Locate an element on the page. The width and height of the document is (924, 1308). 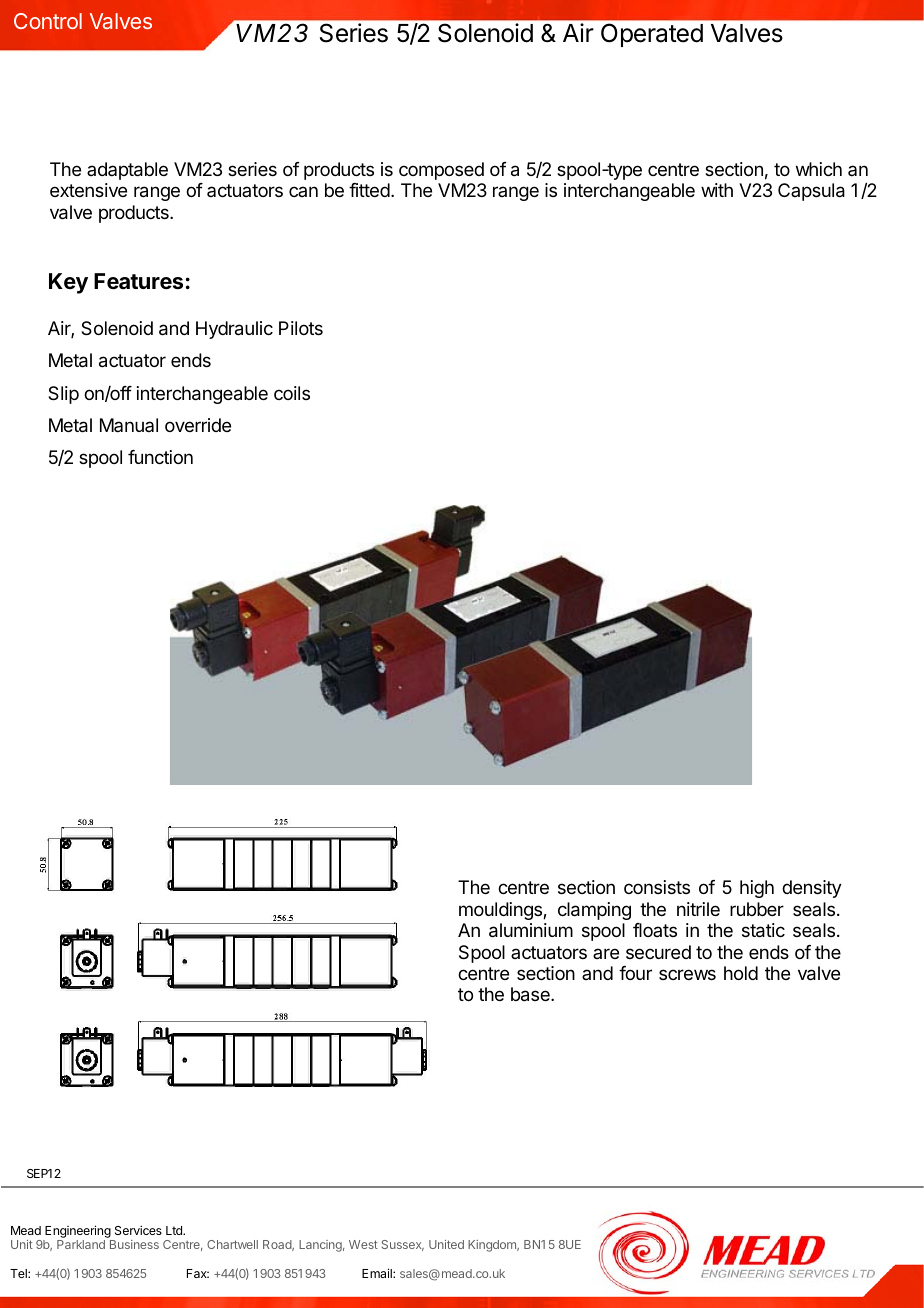
composed is located at coordinates (441, 171).
